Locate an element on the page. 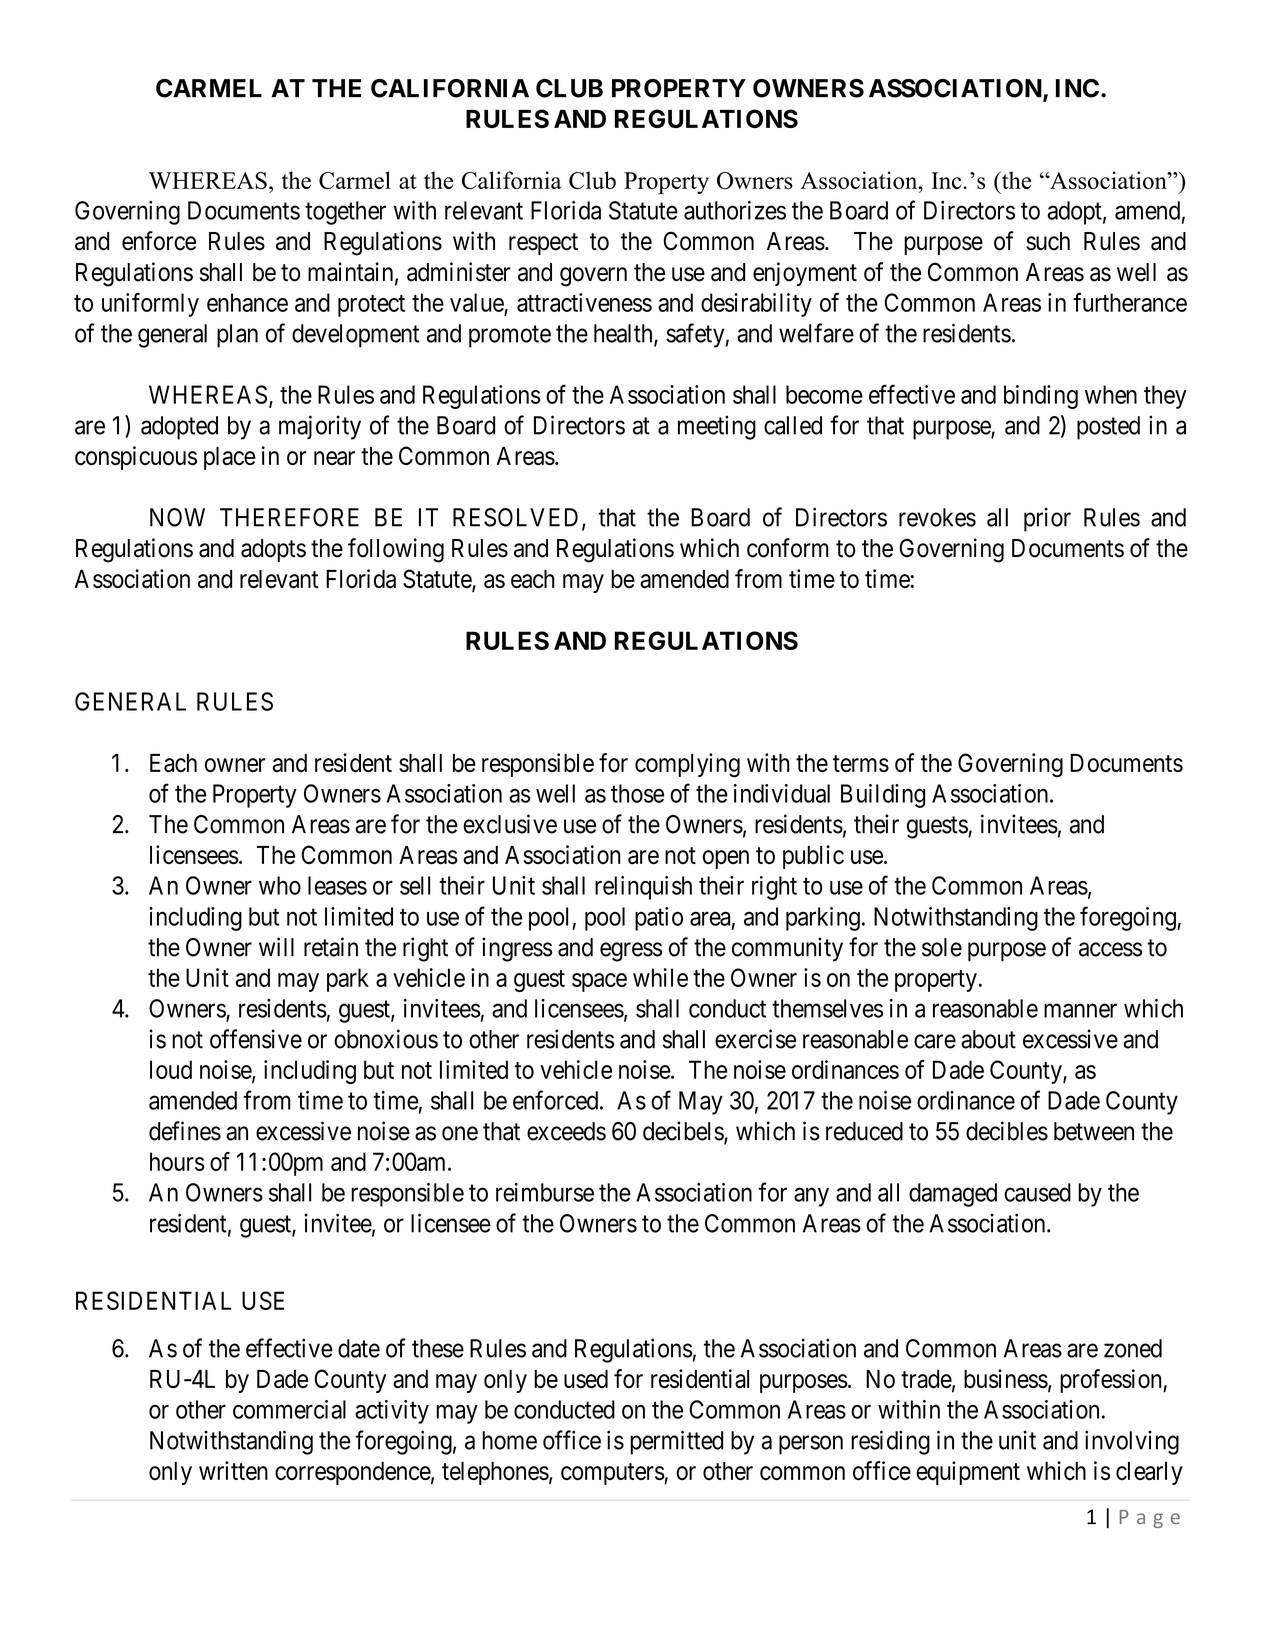 The height and width of the image is (1632, 1261). enhance is located at coordinates (247, 302).
